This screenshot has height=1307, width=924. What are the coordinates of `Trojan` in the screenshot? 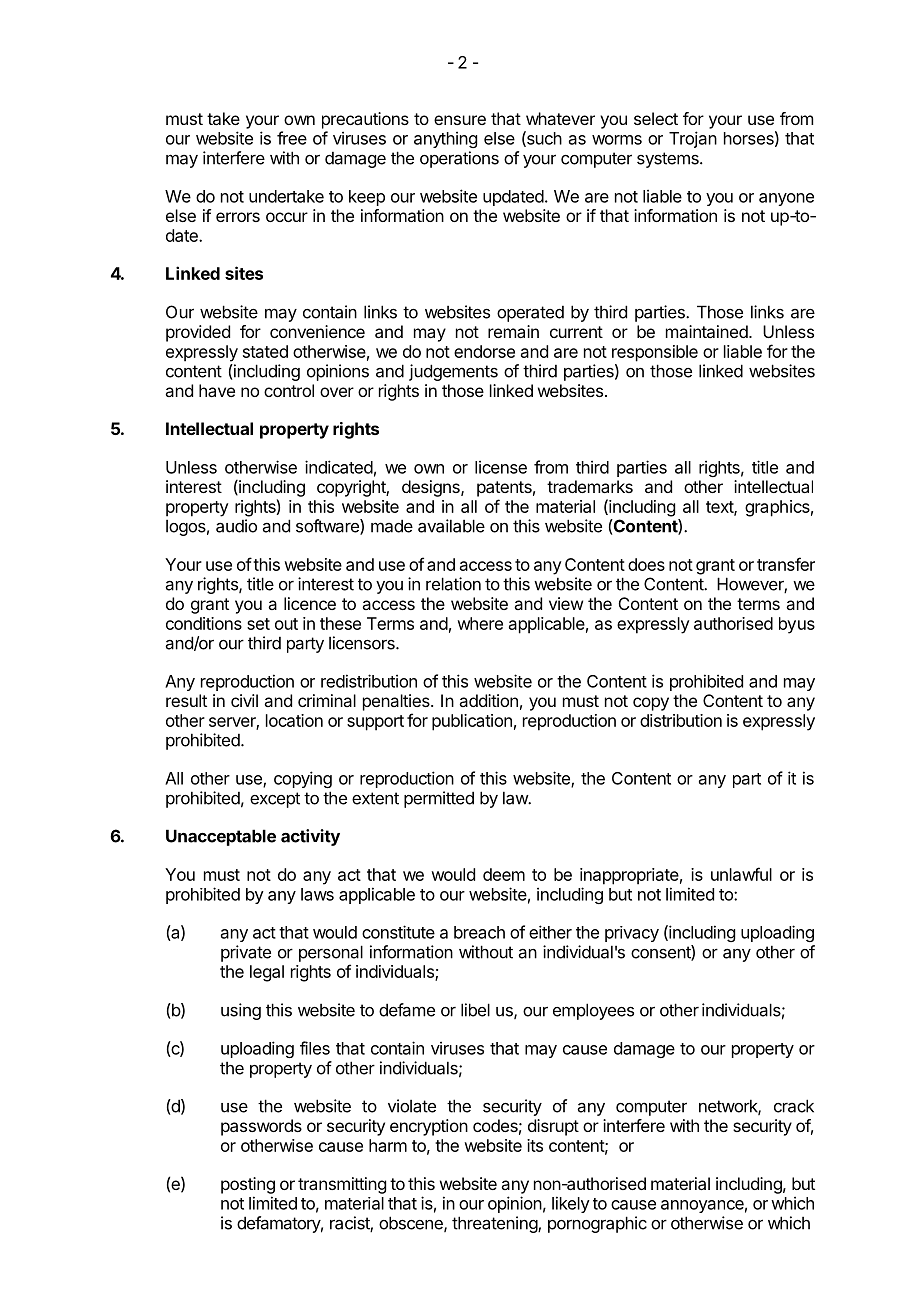 It's located at (693, 139).
